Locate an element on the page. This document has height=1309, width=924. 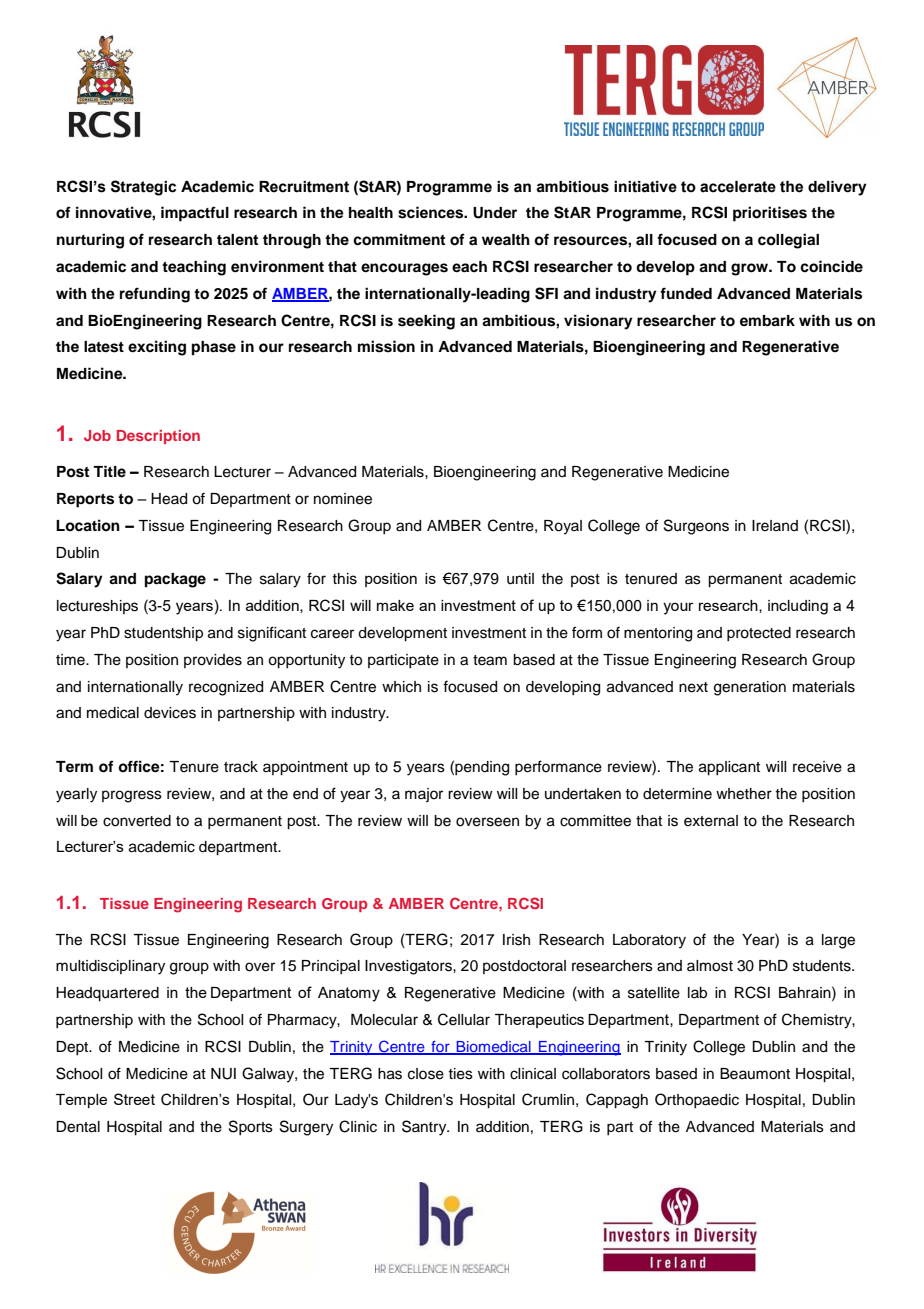
protected is located at coordinates (759, 634).
